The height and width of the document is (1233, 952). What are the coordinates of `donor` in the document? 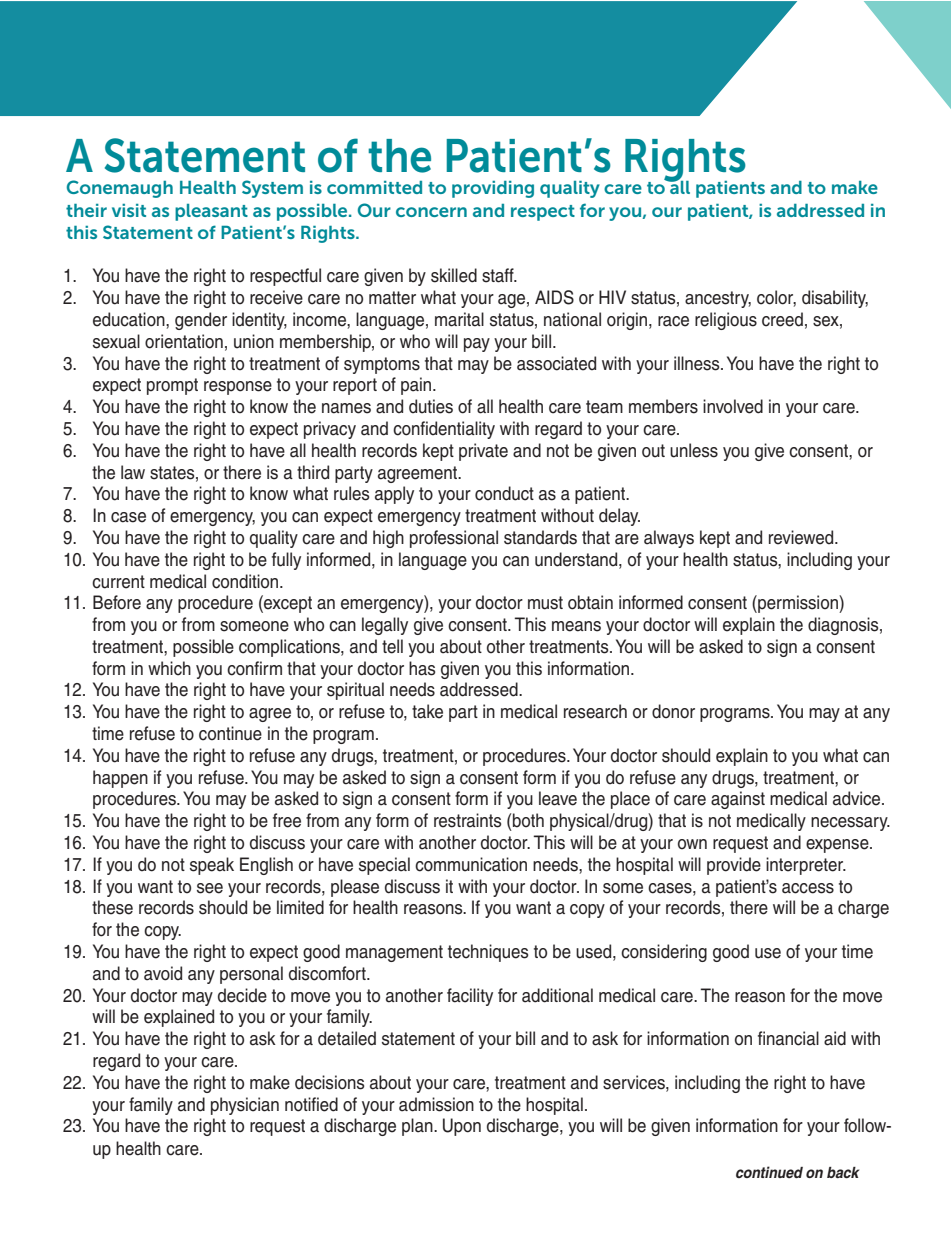 It's located at (673, 711).
